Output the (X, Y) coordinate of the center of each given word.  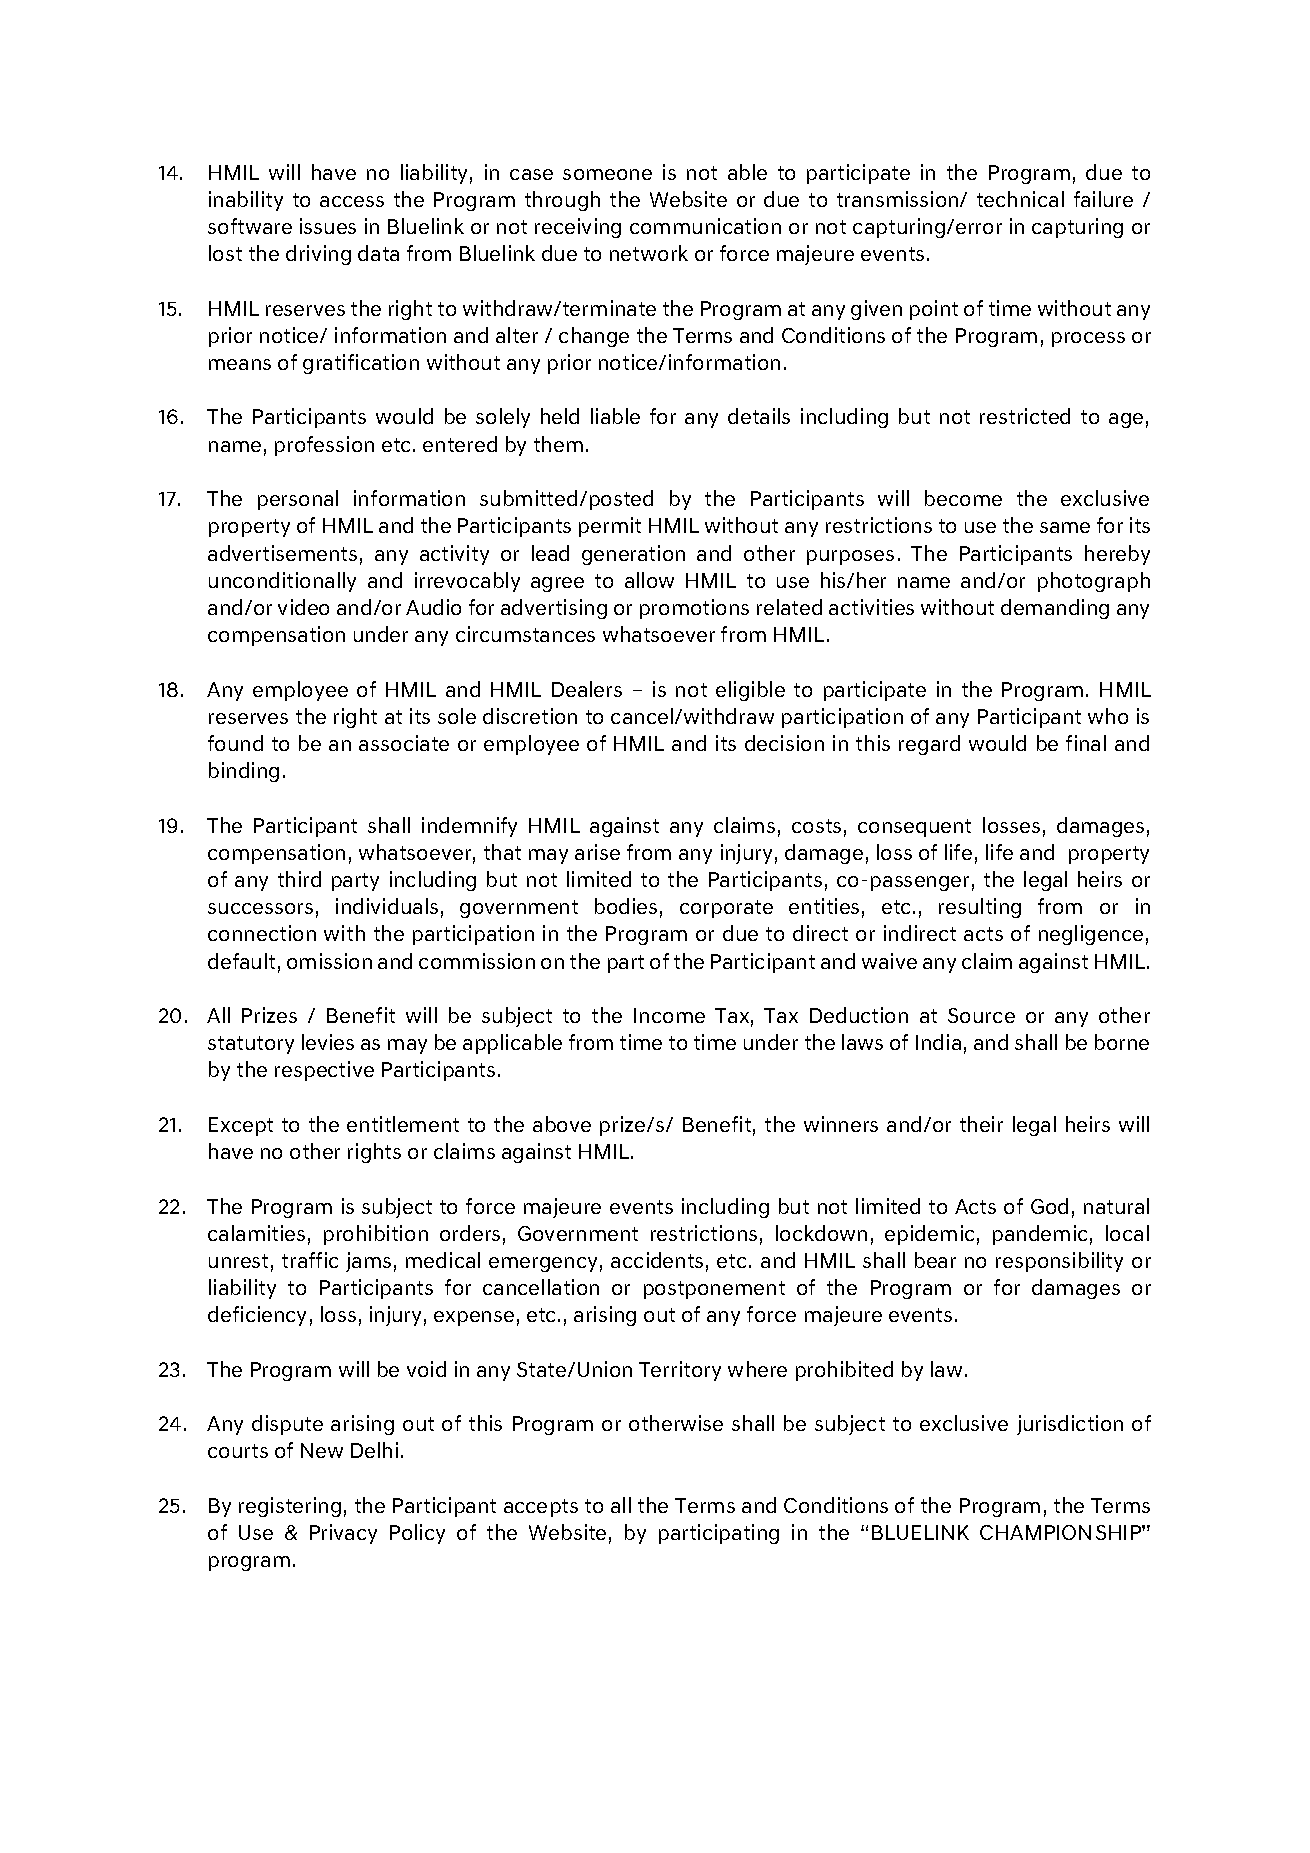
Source (981, 1015)
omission (329, 961)
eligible (750, 691)
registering (290, 1507)
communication (705, 226)
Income (669, 1015)
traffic (310, 1260)
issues (328, 226)
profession (324, 446)
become (963, 498)
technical (1020, 199)
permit (610, 527)
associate (404, 743)
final (1086, 743)
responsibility (1059, 1262)
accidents (657, 1260)
